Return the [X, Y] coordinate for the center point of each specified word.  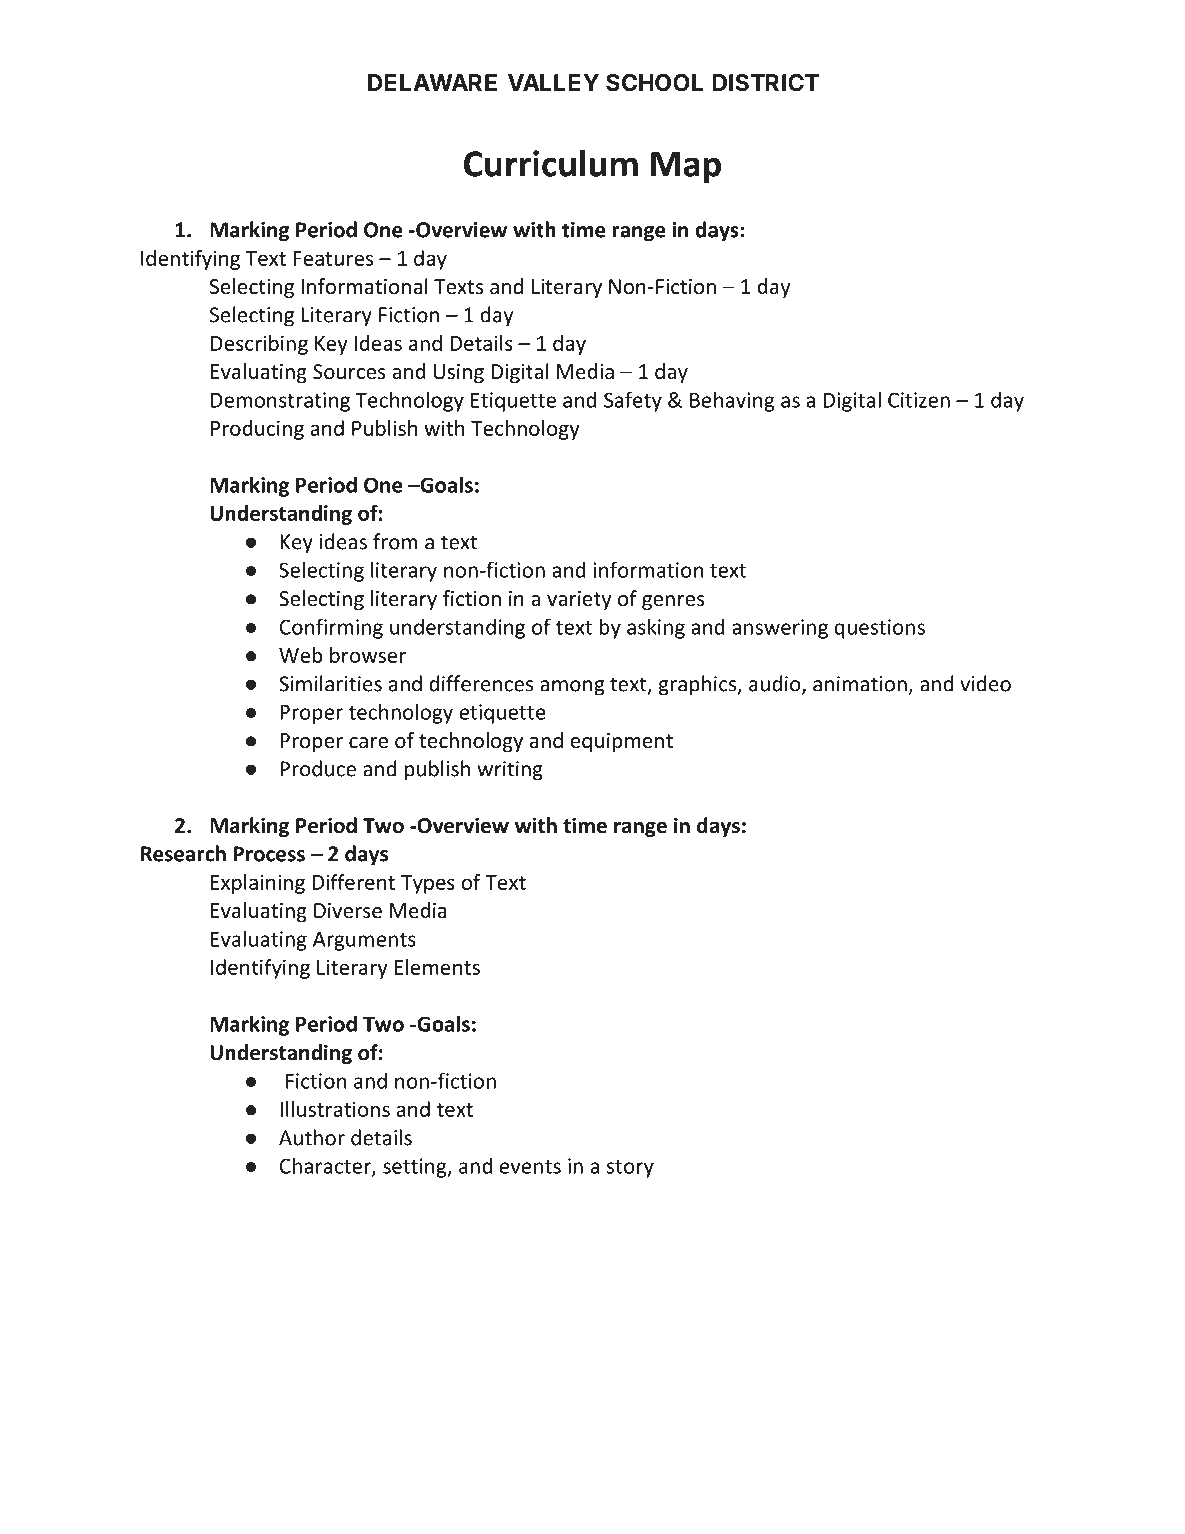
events [530, 1167]
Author [312, 1137]
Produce [318, 768]
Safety [633, 401]
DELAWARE [432, 82]
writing [510, 771]
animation [860, 684]
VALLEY [553, 82]
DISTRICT [765, 83]
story [630, 1169]
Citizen [919, 400]
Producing [257, 430]
